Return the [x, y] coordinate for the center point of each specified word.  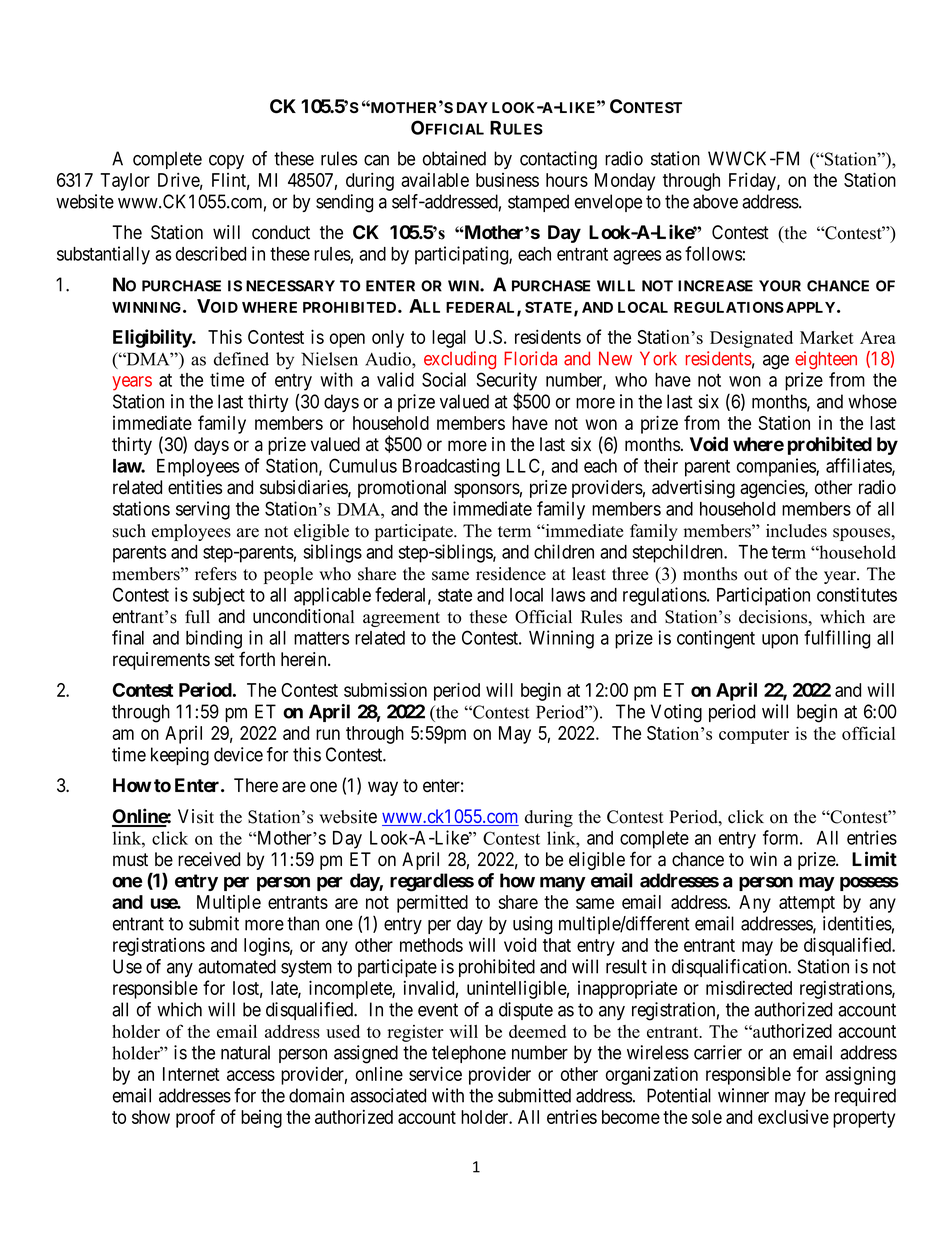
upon [780, 641]
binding [214, 639]
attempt [807, 904]
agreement [401, 619]
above [715, 201]
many [563, 884]
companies [777, 467]
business [507, 180]
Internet [191, 1074]
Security [506, 382]
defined [241, 359]
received [209, 859]
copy [226, 162]
